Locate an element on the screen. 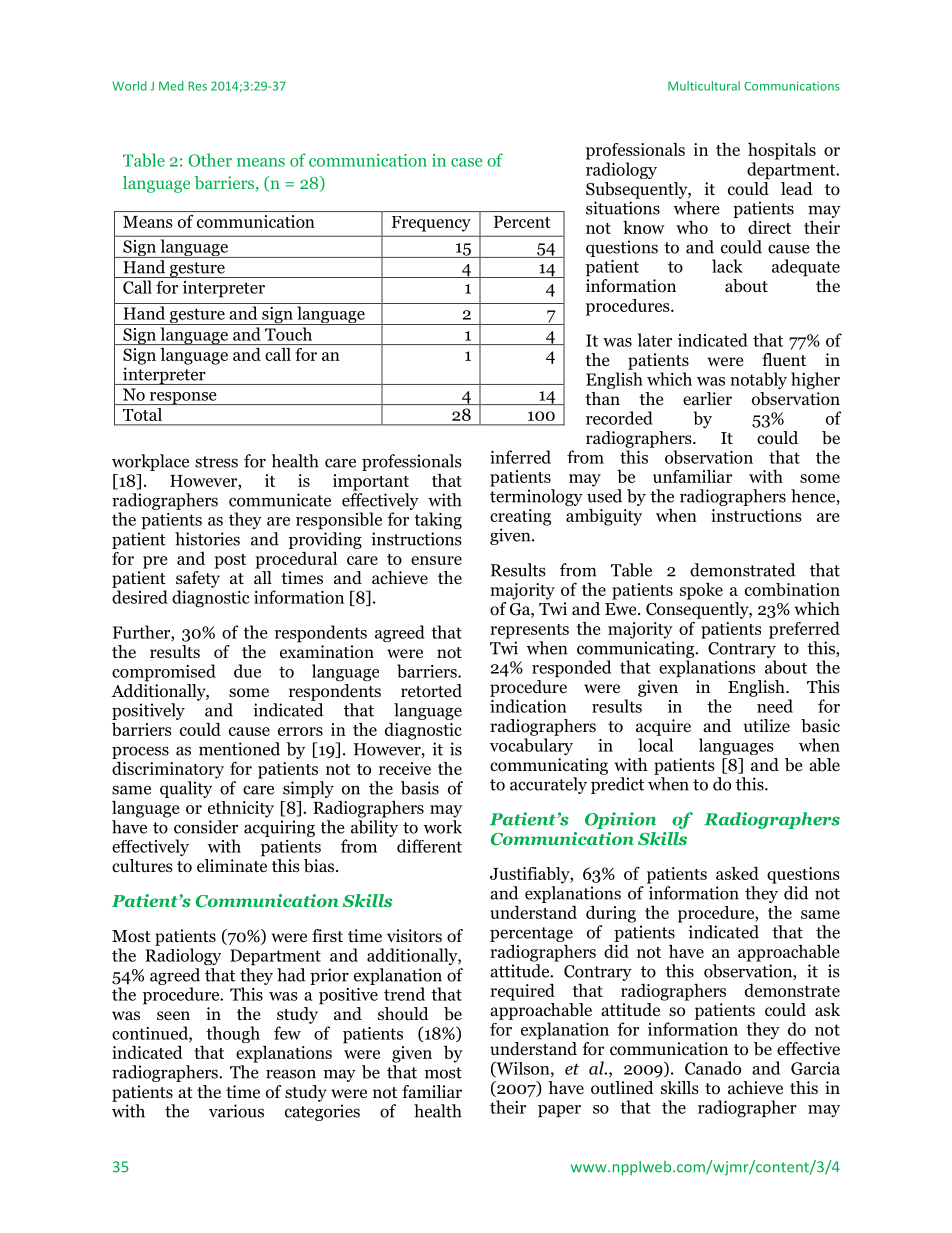 The height and width of the screenshot is (1233, 952). ensure is located at coordinates (436, 560).
